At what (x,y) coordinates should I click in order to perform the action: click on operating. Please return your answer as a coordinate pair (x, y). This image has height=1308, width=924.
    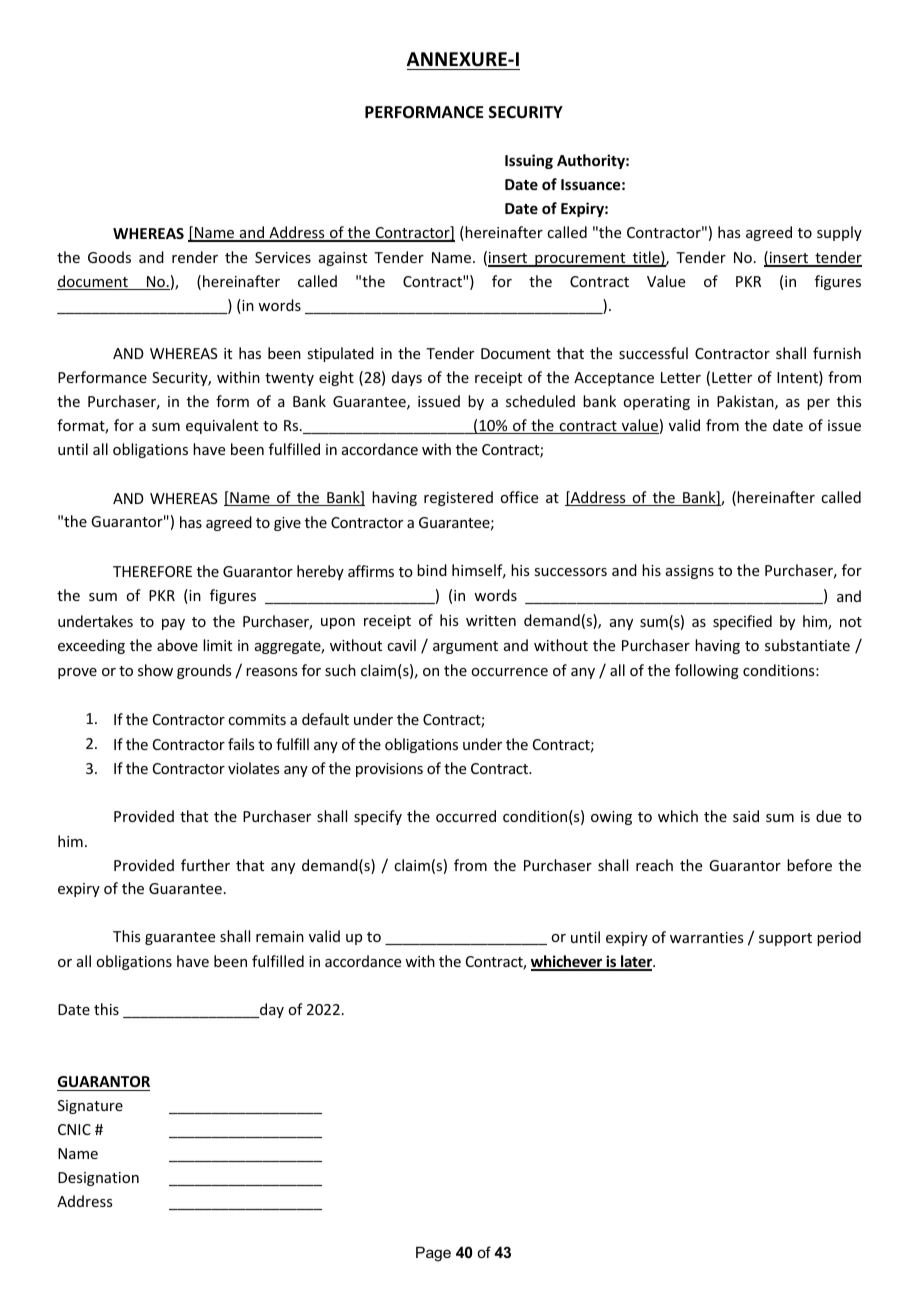
    Looking at the image, I should click on (656, 403).
